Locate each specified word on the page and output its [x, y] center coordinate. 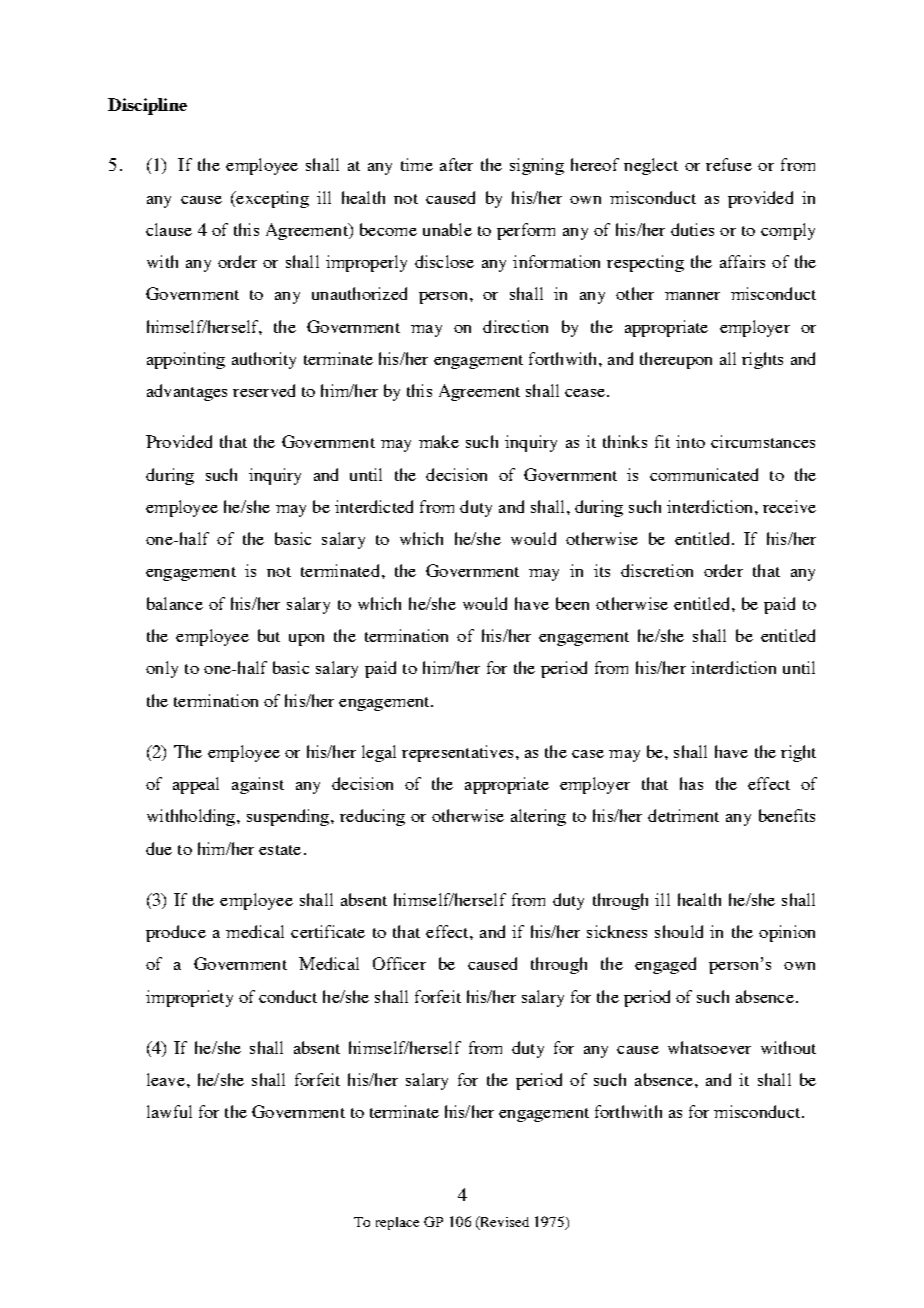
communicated [704, 474]
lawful [169, 1111]
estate [280, 850]
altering [538, 817]
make [439, 441]
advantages [187, 392]
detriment [683, 815]
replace [397, 1223]
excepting [271, 199]
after [456, 164]
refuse [729, 164]
